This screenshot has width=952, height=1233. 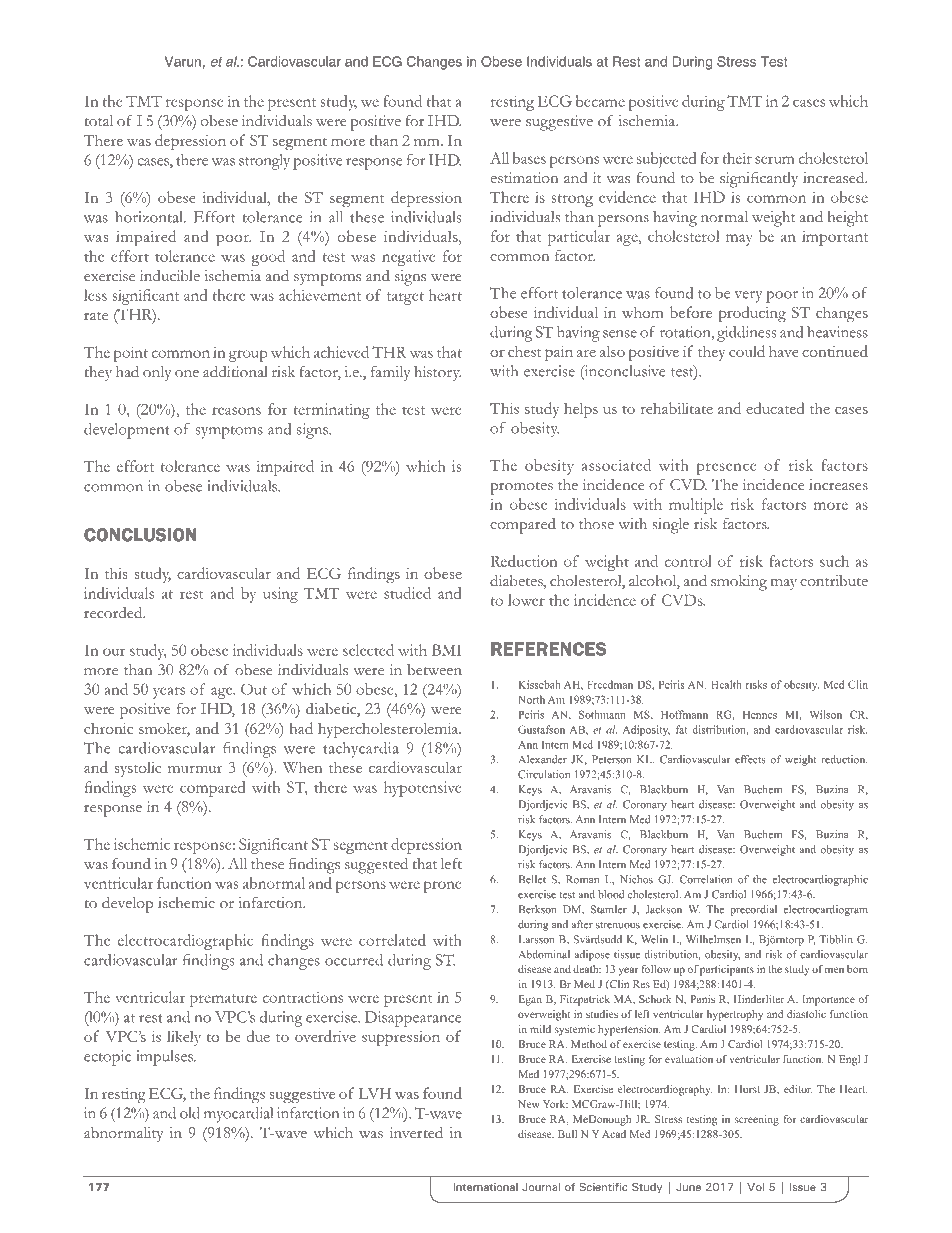 I want to click on hypotensive, so click(x=423, y=789).
